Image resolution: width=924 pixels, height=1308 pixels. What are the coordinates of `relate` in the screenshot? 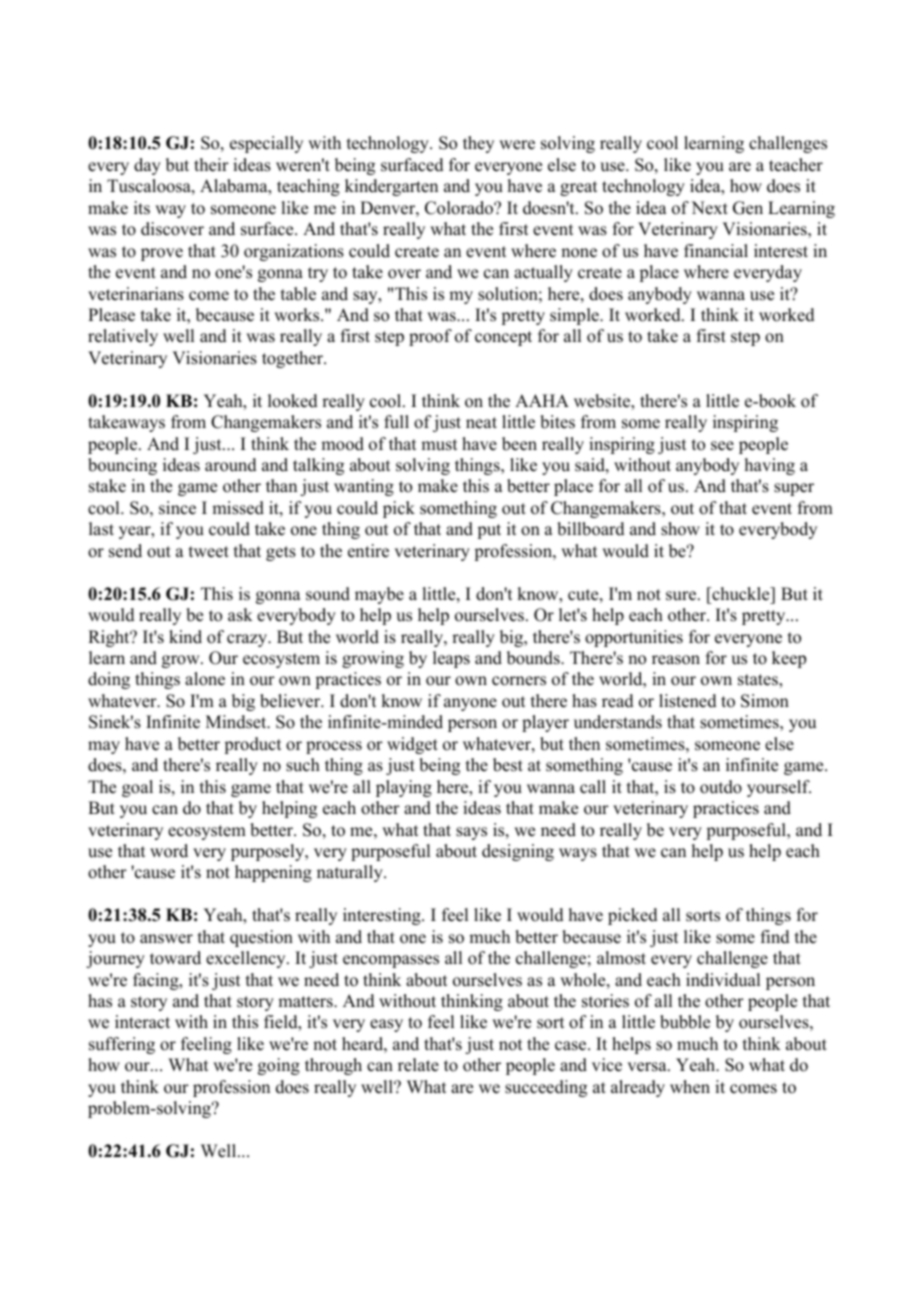 It's located at (418, 1065).
